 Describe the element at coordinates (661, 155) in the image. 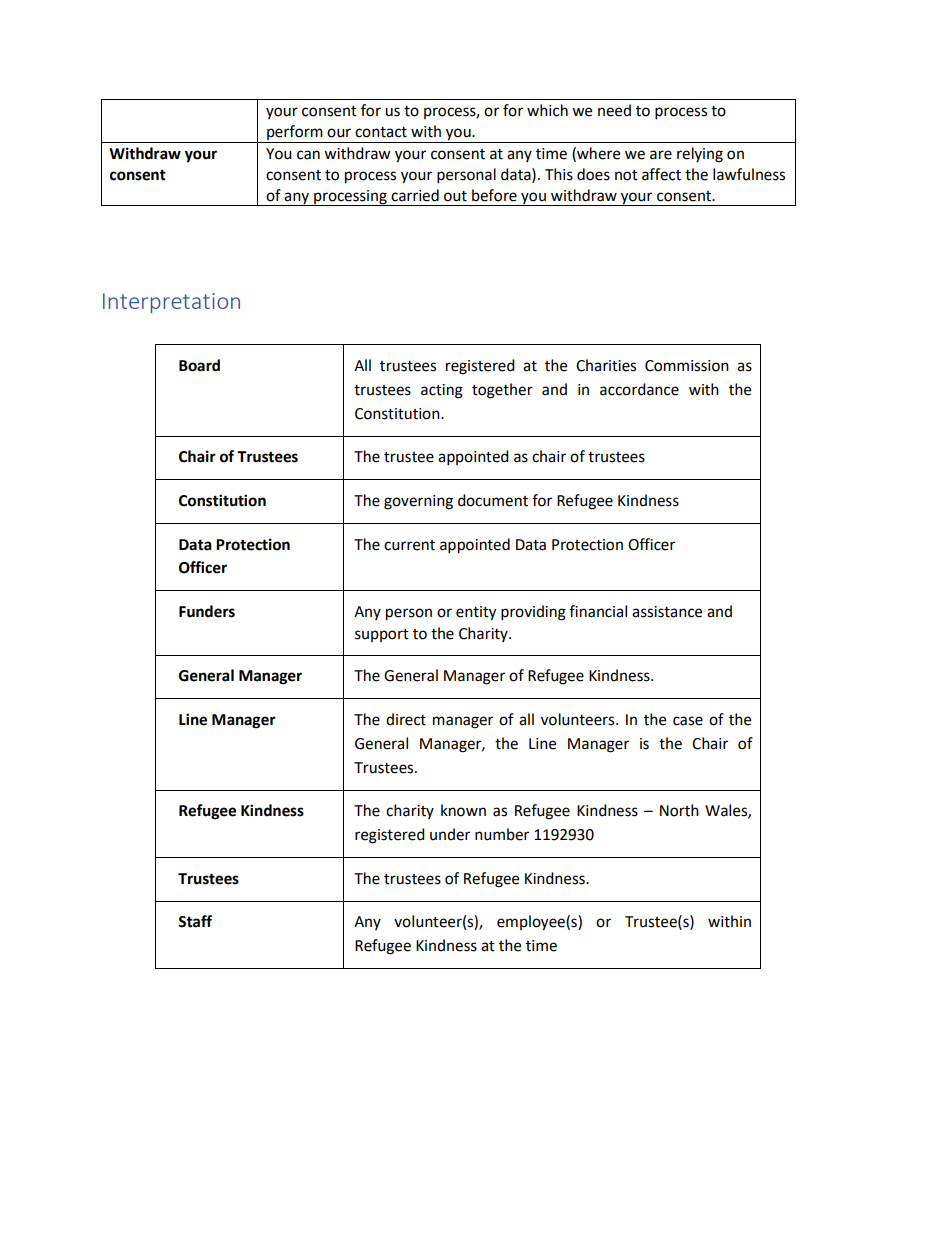

I see `are` at that location.
